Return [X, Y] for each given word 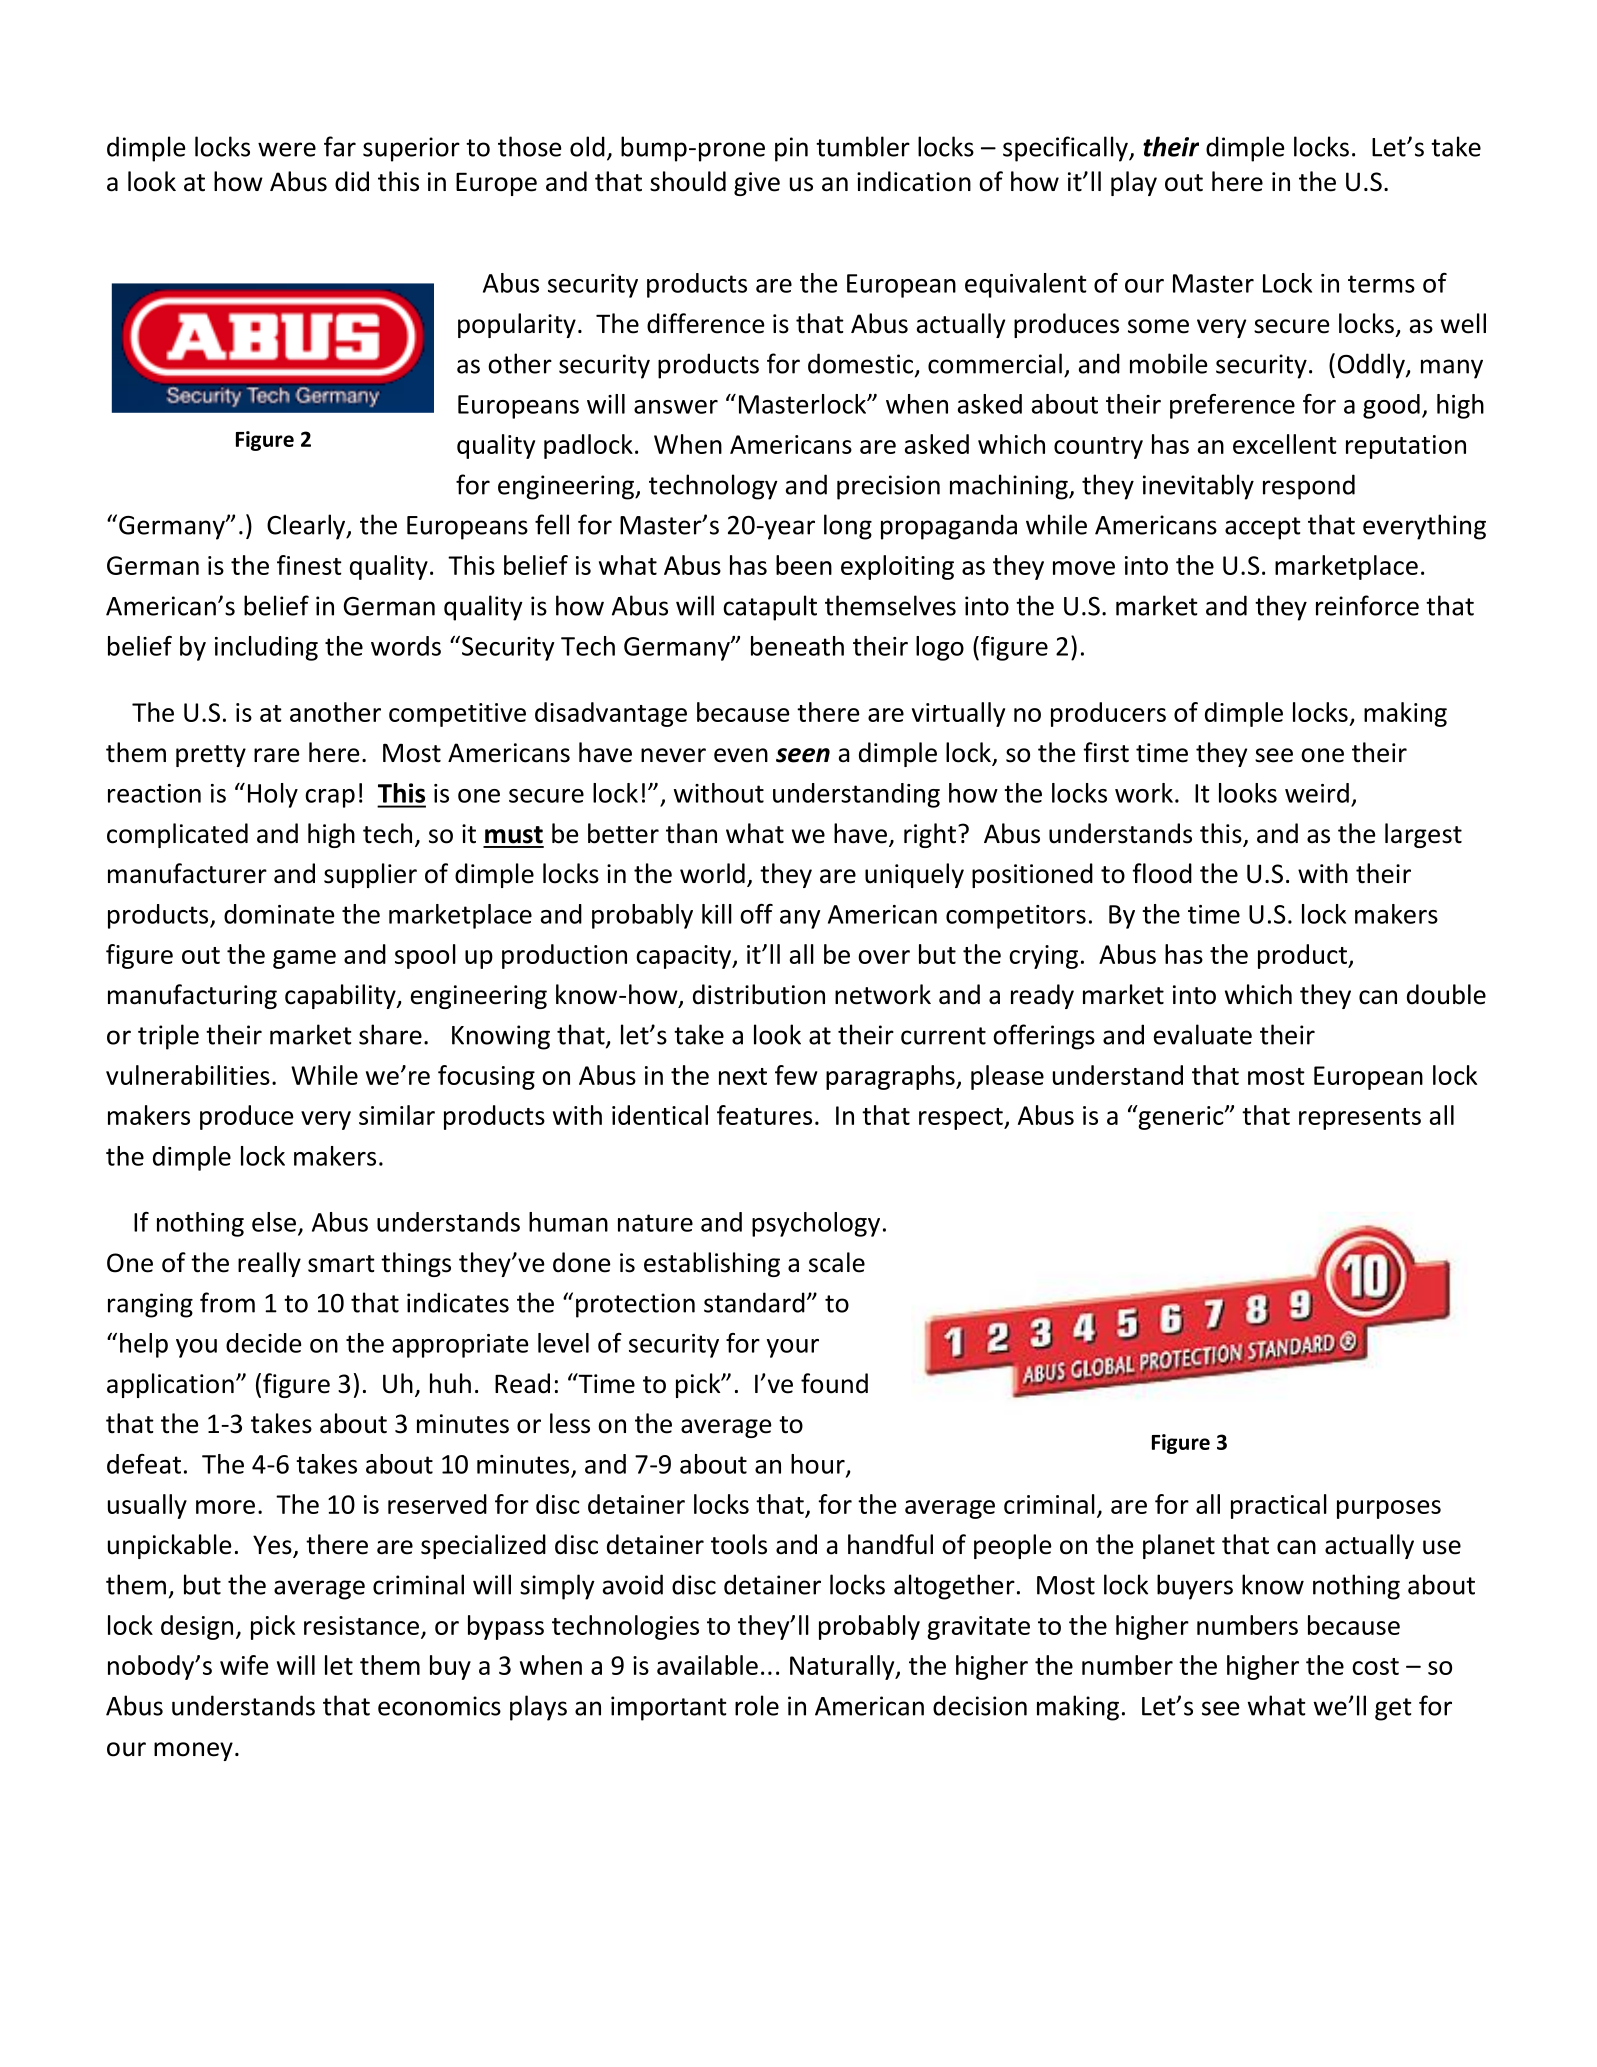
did [352, 181]
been [804, 565]
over [884, 957]
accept [1262, 528]
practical [1279, 1506]
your [793, 1348]
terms [1381, 284]
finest [309, 565]
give [757, 184]
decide [263, 1343]
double [1446, 994]
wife [244, 1665]
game [304, 959]
